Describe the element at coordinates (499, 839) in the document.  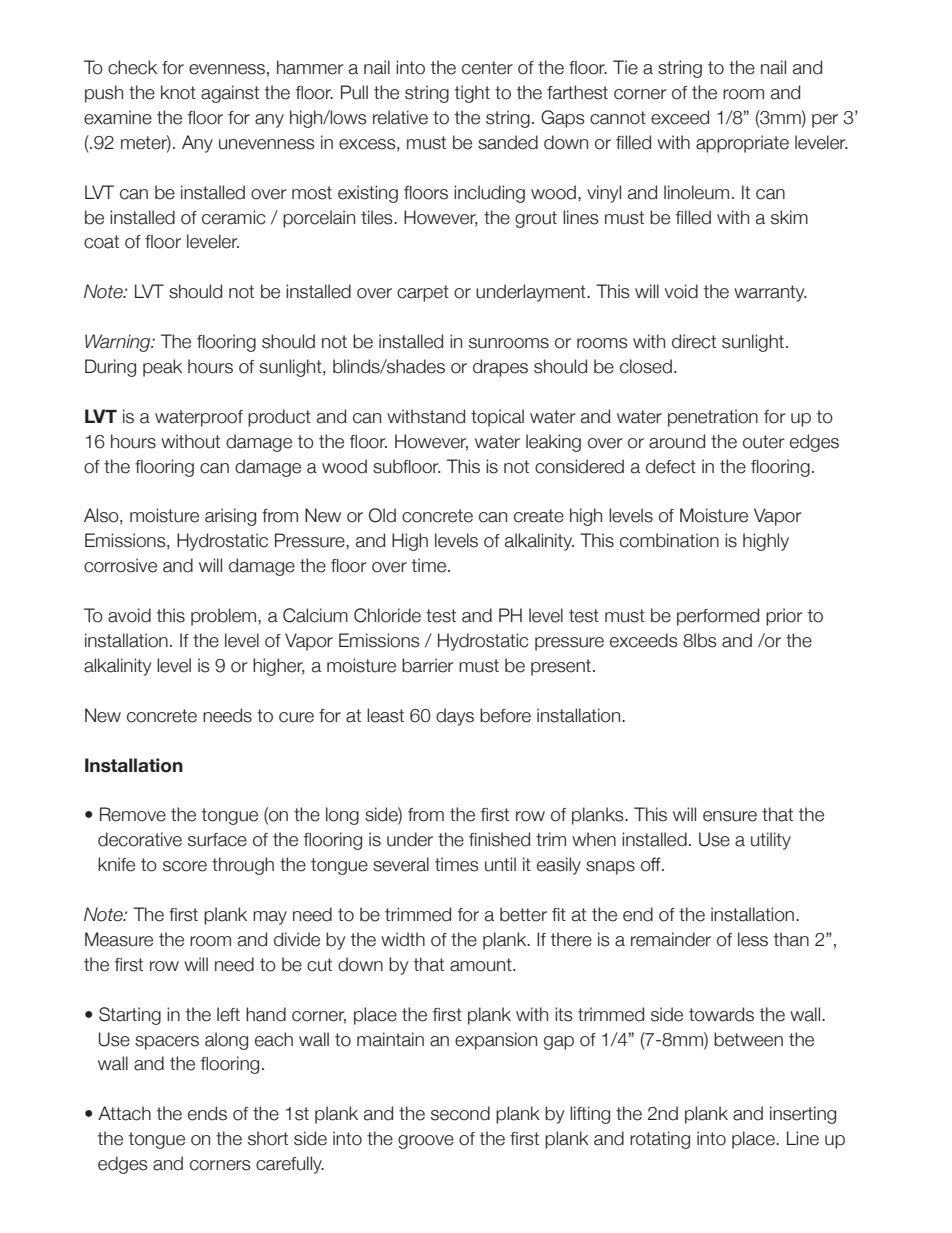
I see `finished` at that location.
